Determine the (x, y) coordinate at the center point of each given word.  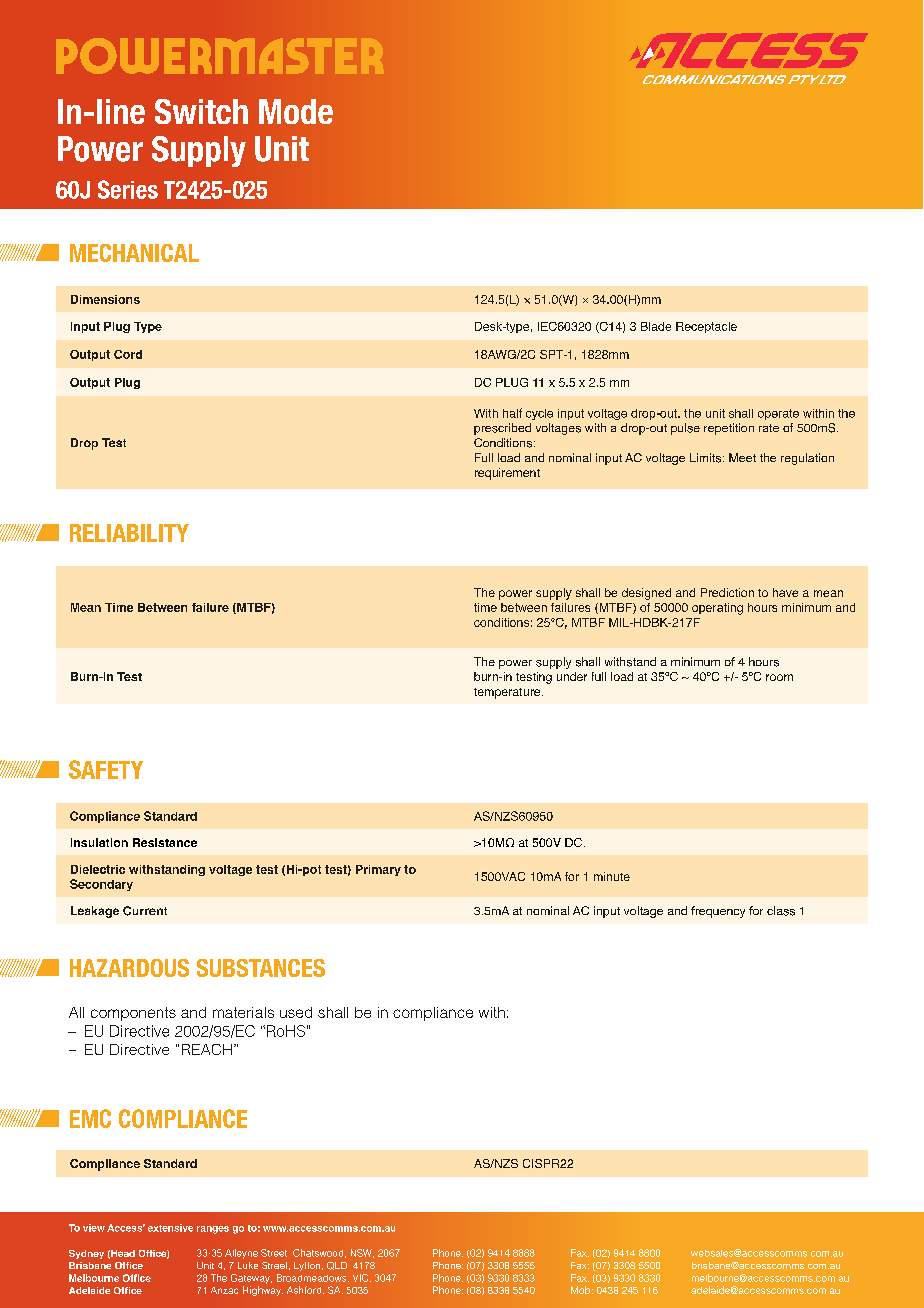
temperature (508, 693)
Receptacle (706, 327)
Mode (296, 111)
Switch (201, 111)
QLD (337, 1266)
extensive (170, 1228)
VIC (362, 1278)
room (779, 677)
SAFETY (106, 769)
